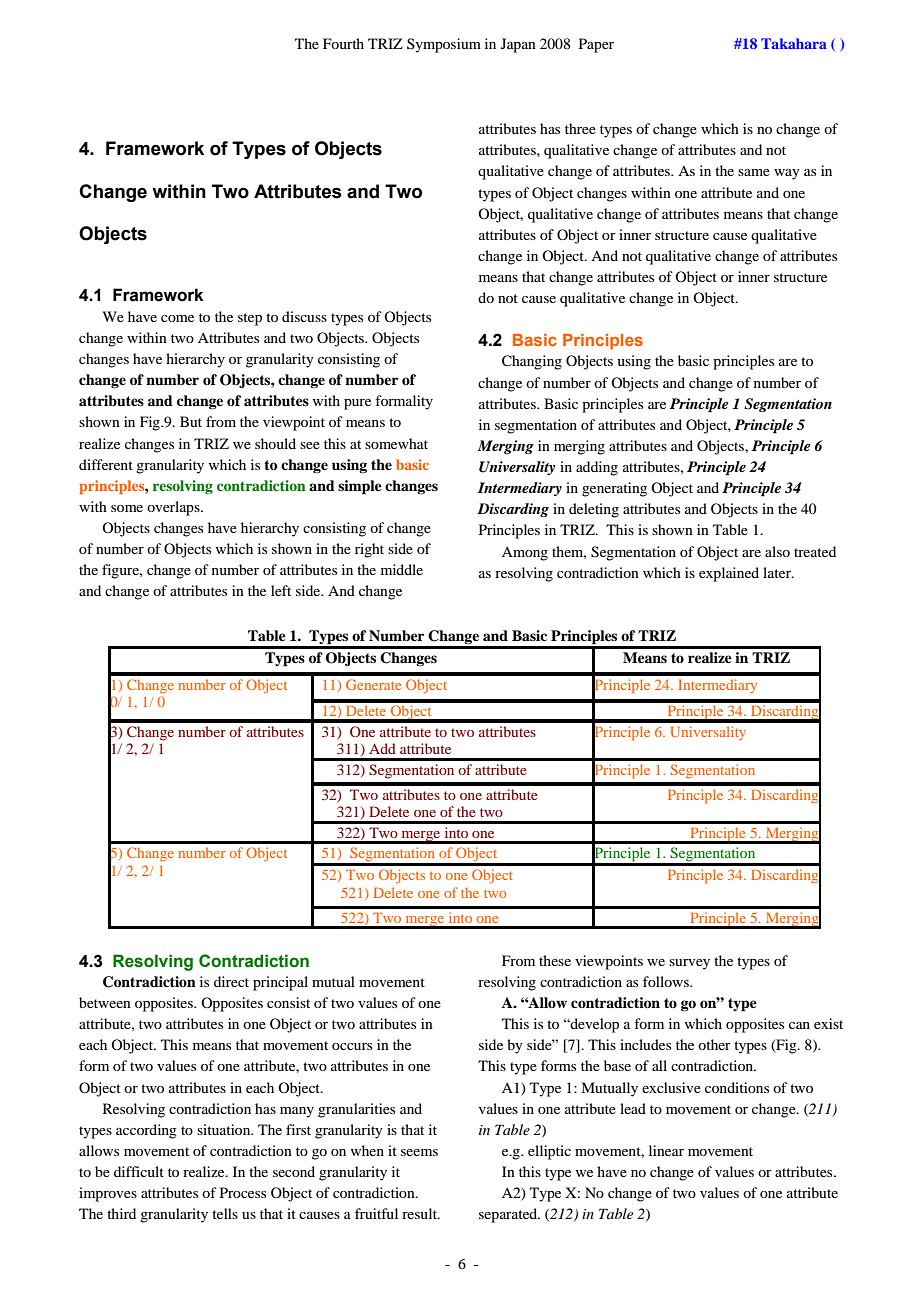 This screenshot has height=1308, width=924. What do you see at coordinates (729, 574) in the screenshot?
I see `explained` at bounding box center [729, 574].
